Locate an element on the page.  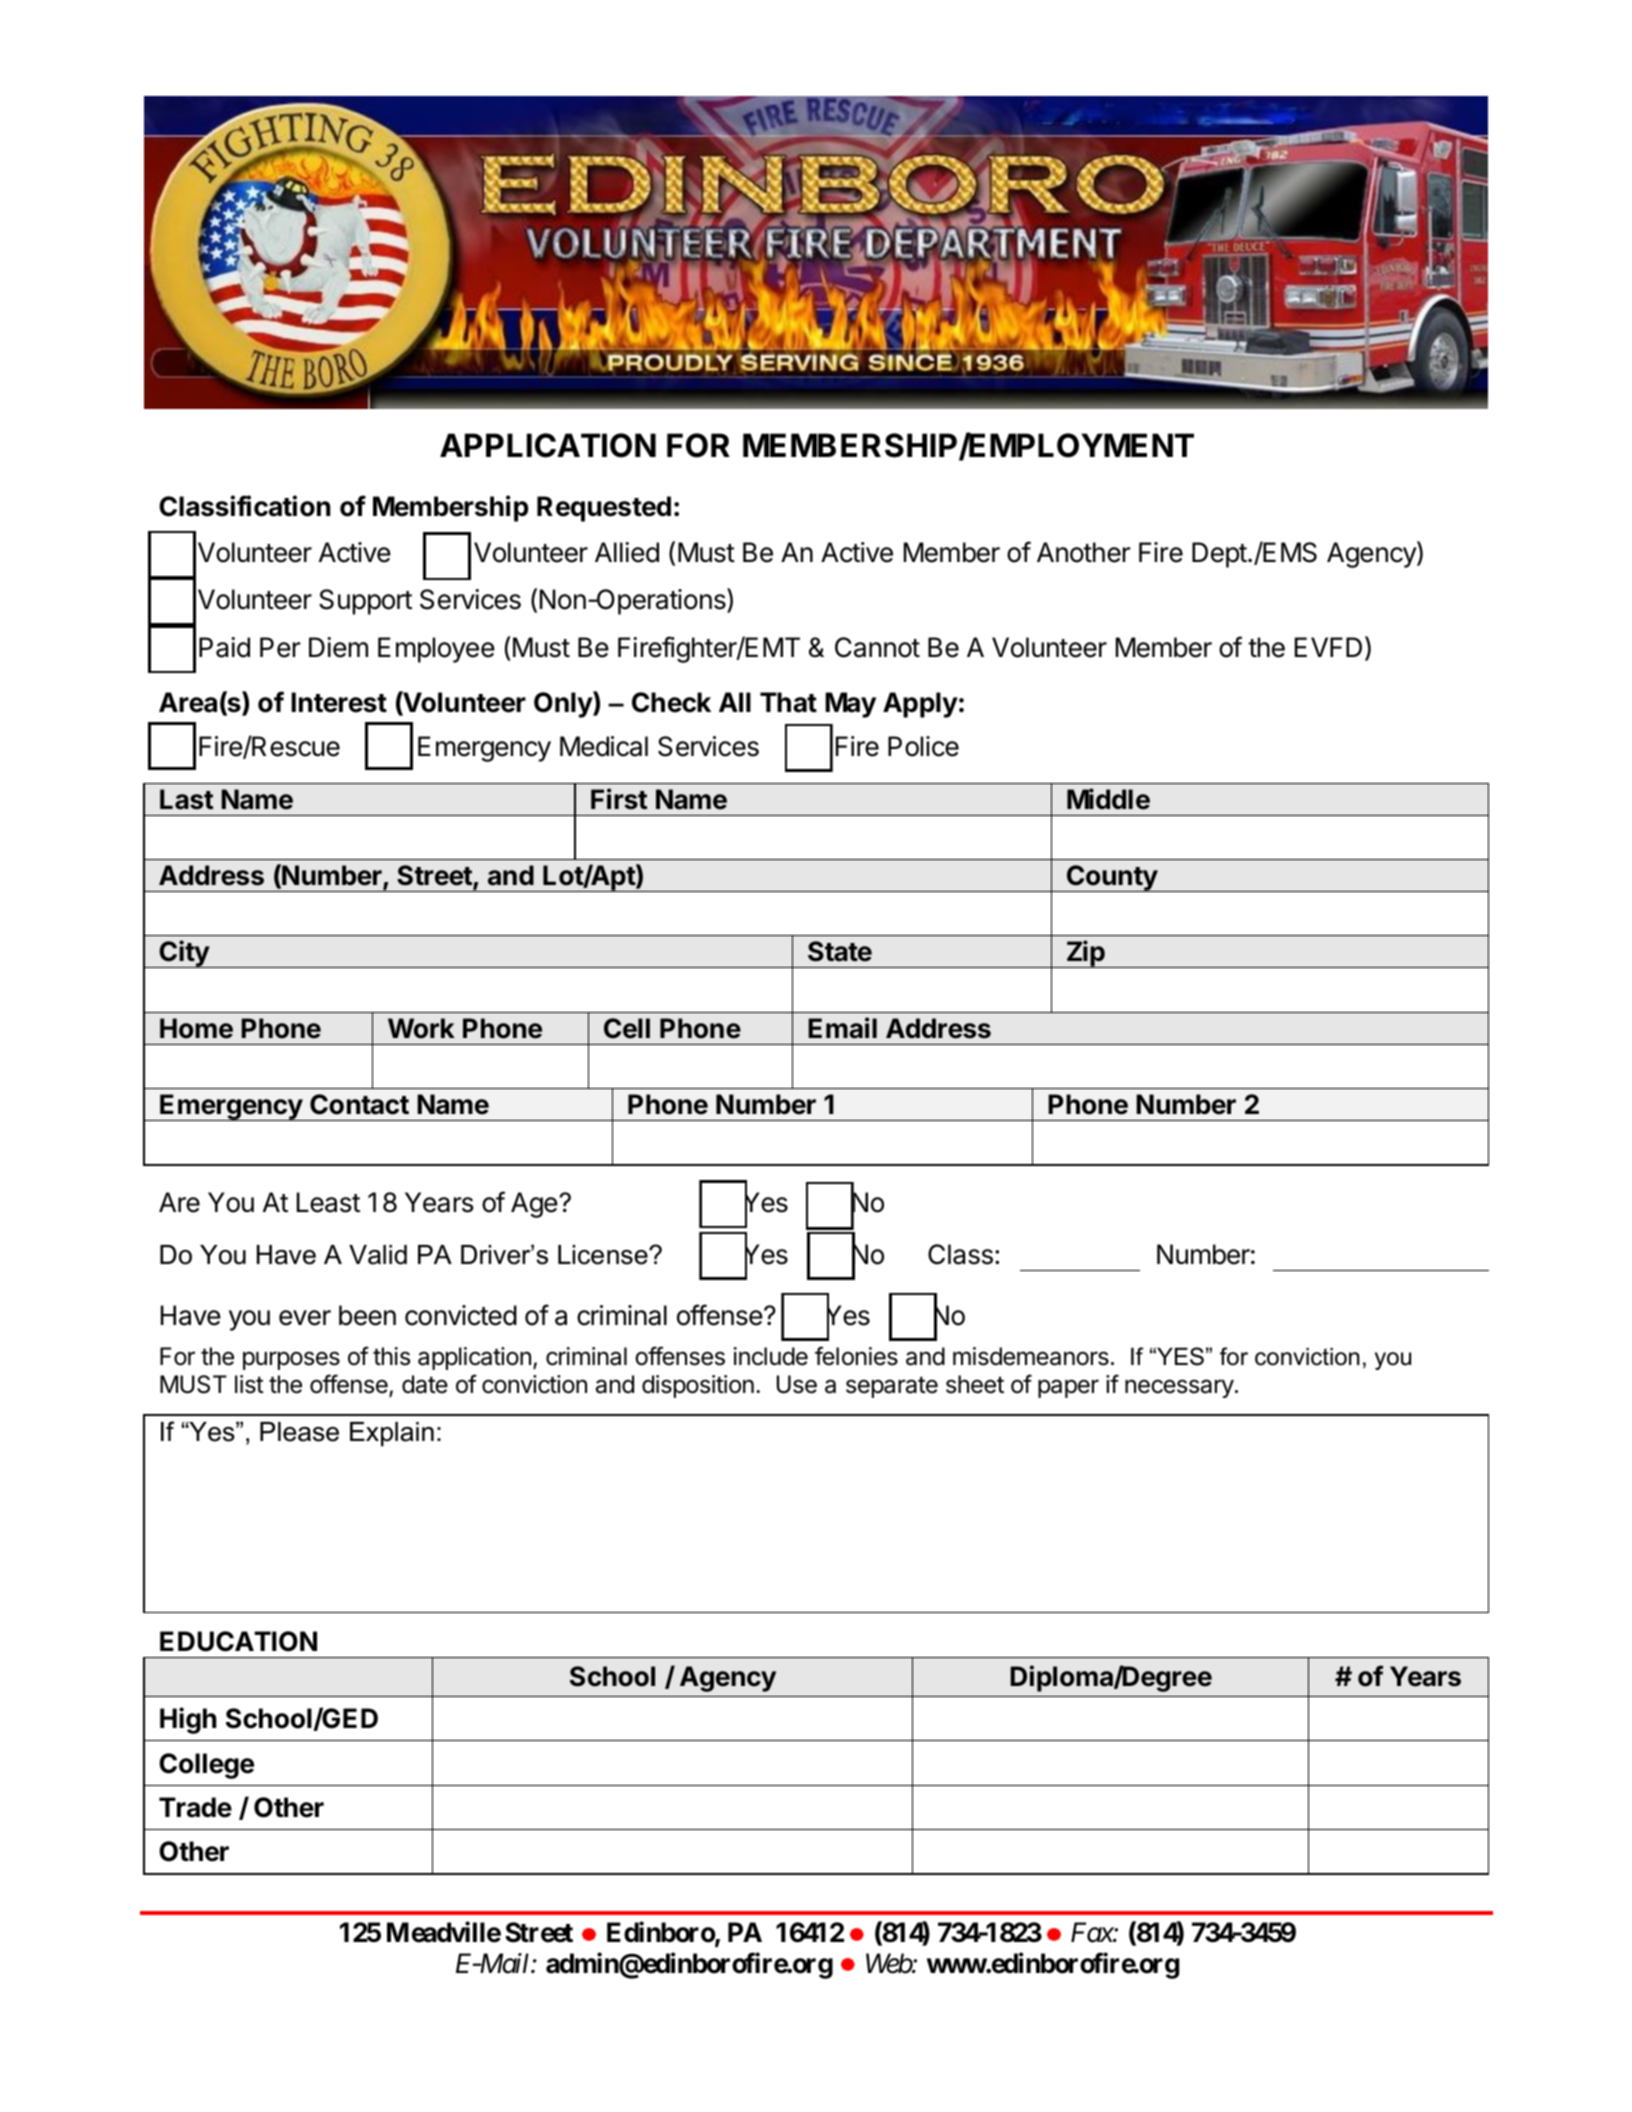
paper is located at coordinates (1068, 1388).
